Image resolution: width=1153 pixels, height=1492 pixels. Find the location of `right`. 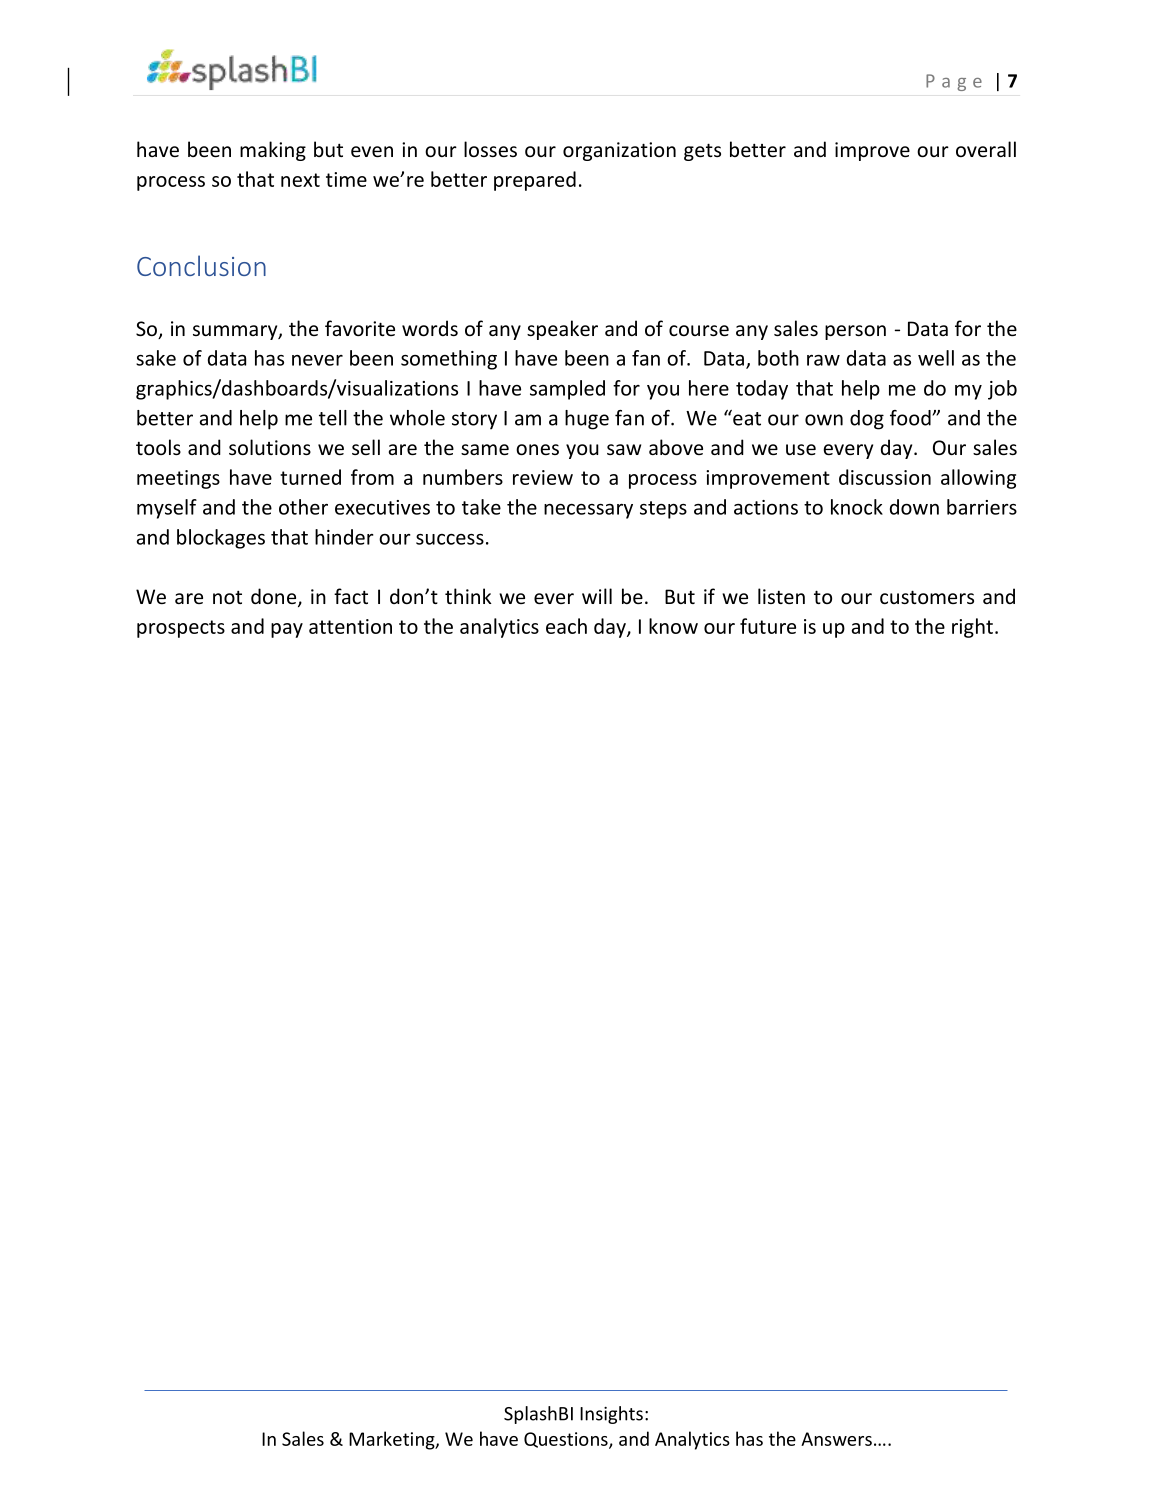

right is located at coordinates (972, 628).
